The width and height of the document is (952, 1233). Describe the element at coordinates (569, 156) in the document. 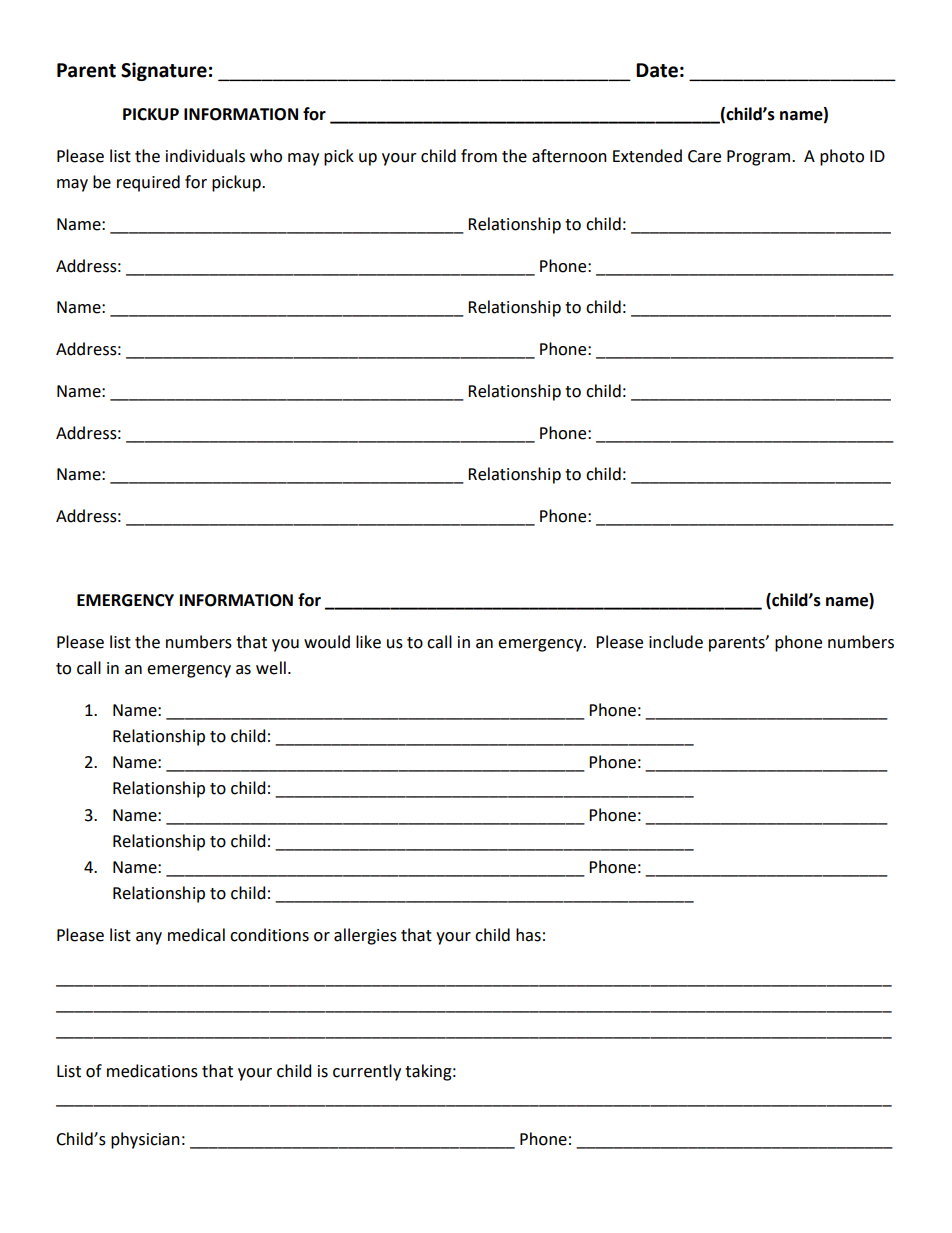

I see `afternoon` at that location.
